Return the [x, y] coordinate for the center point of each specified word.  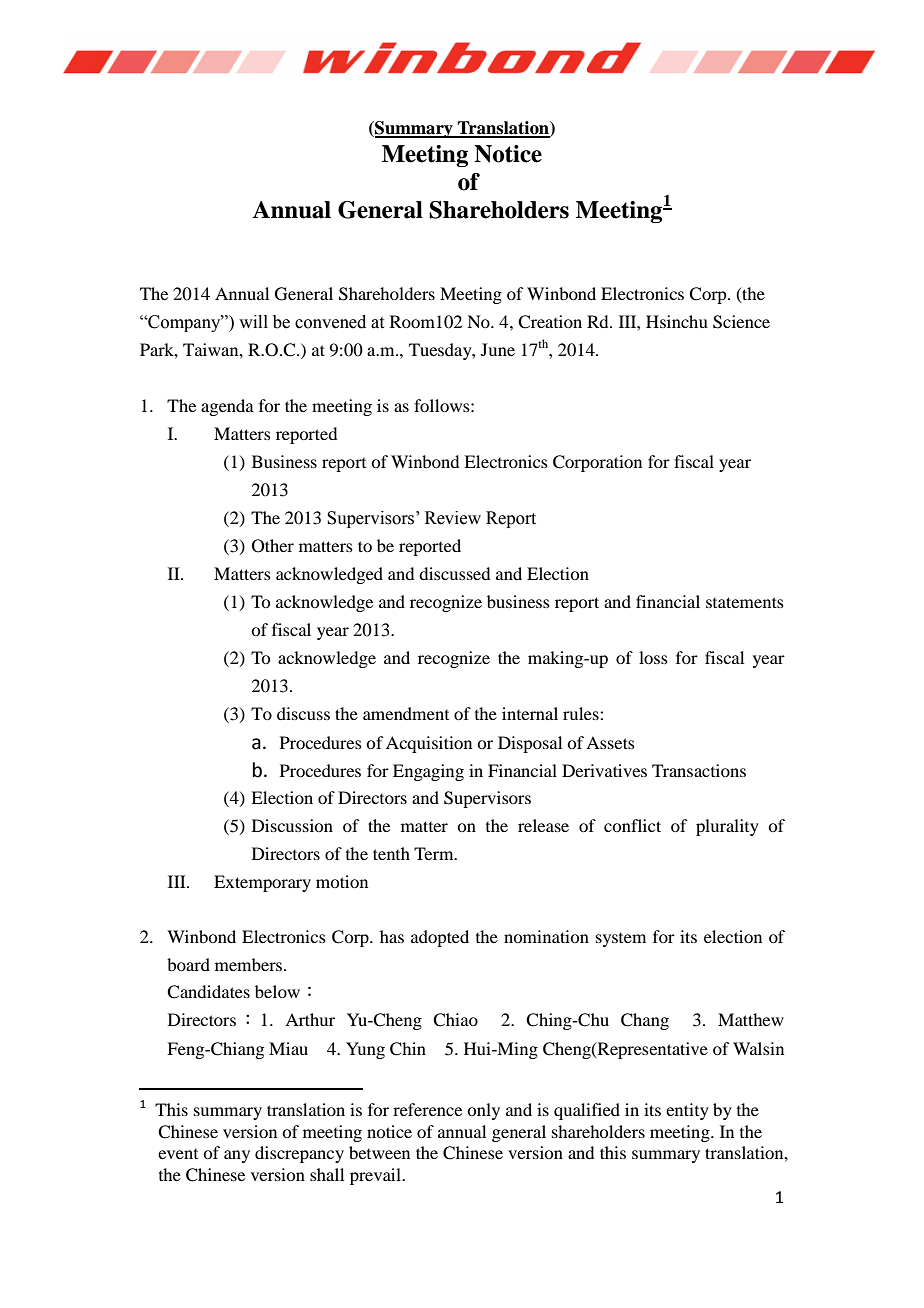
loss [653, 657]
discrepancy [299, 1154]
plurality [727, 827]
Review [453, 518]
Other [273, 546]
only [483, 1111]
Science [741, 322]
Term [435, 853]
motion [342, 881]
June [498, 349]
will [253, 321]
